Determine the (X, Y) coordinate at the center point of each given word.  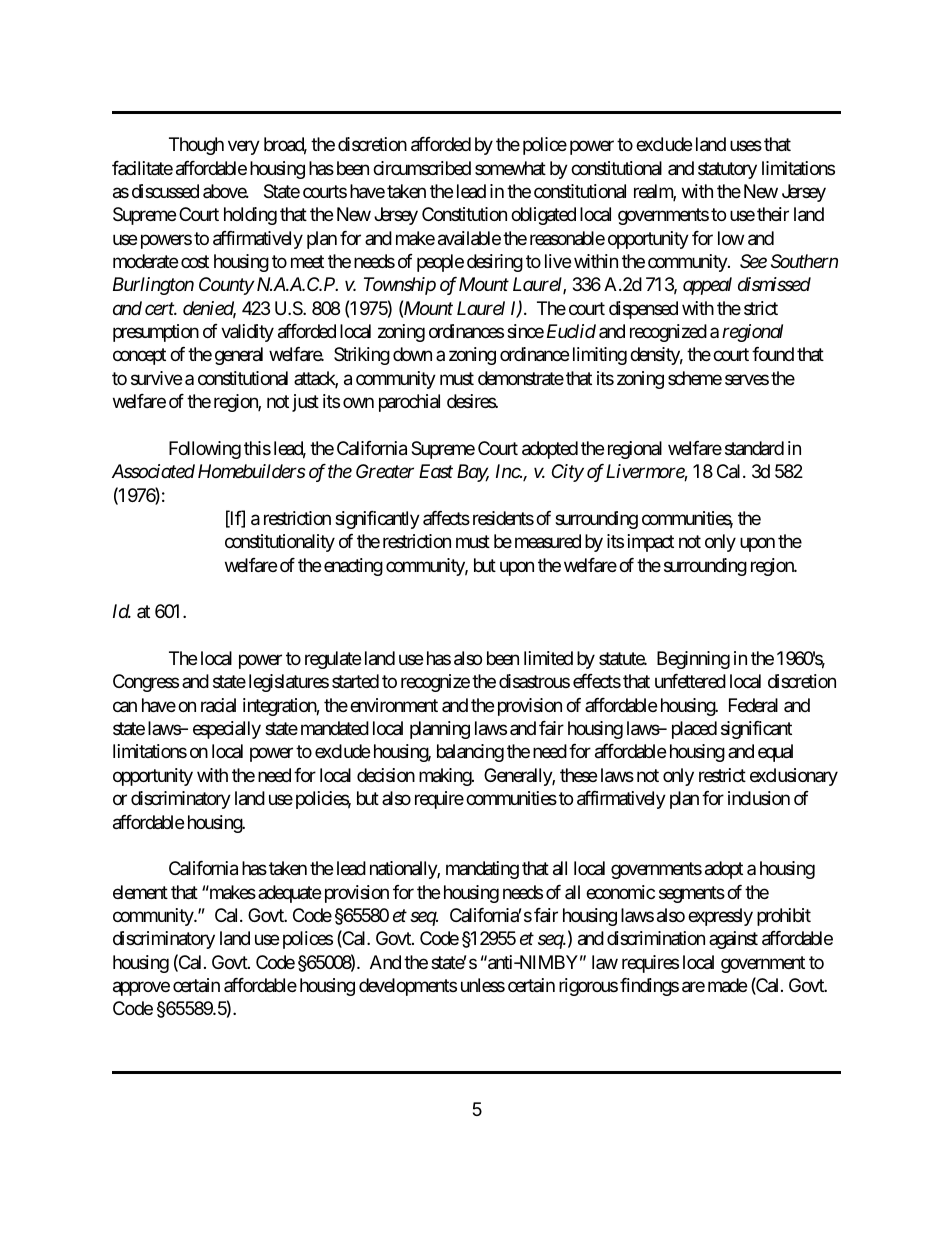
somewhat (510, 168)
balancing (470, 753)
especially (227, 730)
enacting (353, 567)
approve (141, 988)
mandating (482, 870)
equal (775, 753)
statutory (727, 170)
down (412, 354)
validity (247, 333)
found (773, 354)
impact (651, 543)
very (244, 148)
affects (446, 518)
